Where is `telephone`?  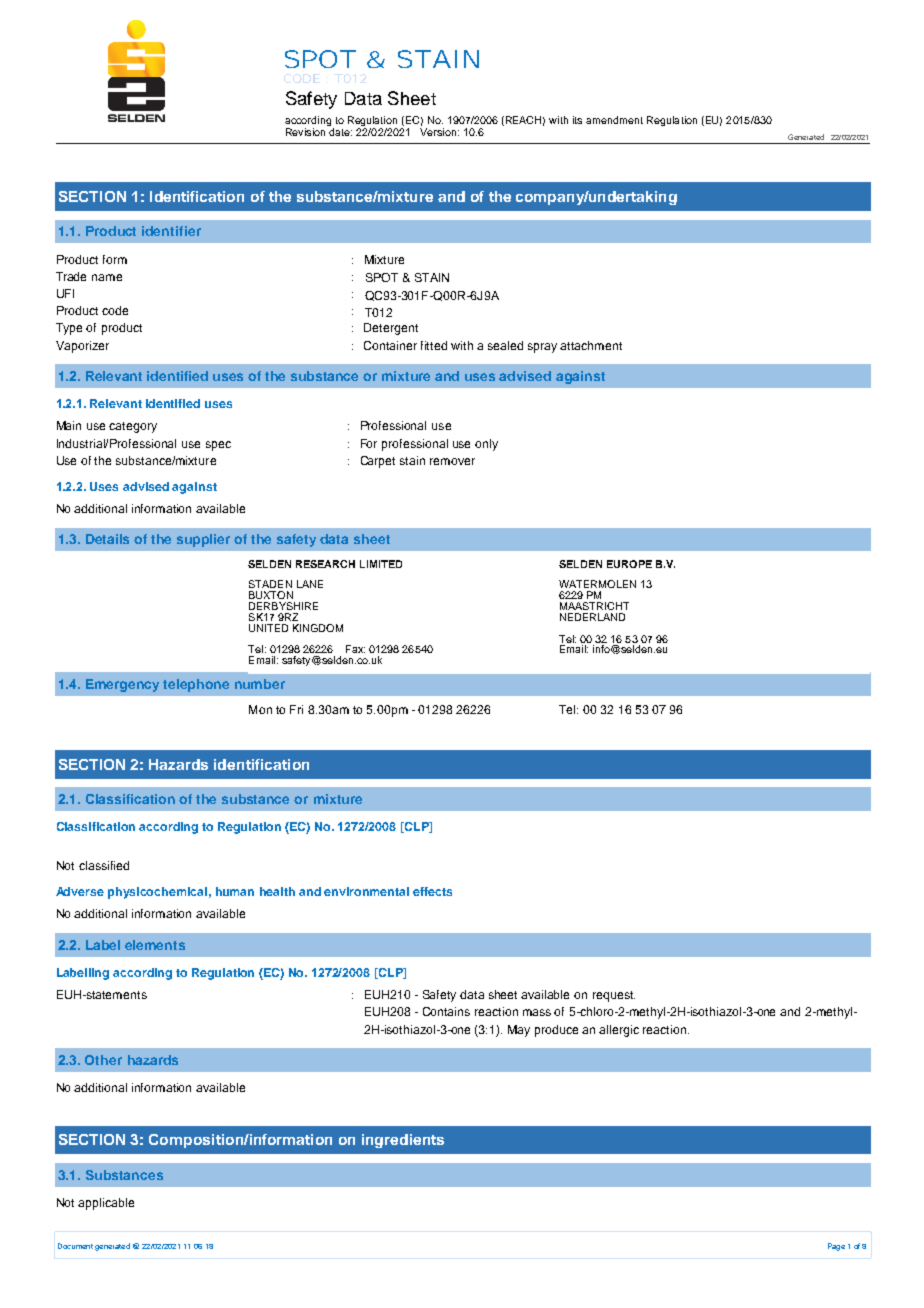 telephone is located at coordinates (196, 685).
